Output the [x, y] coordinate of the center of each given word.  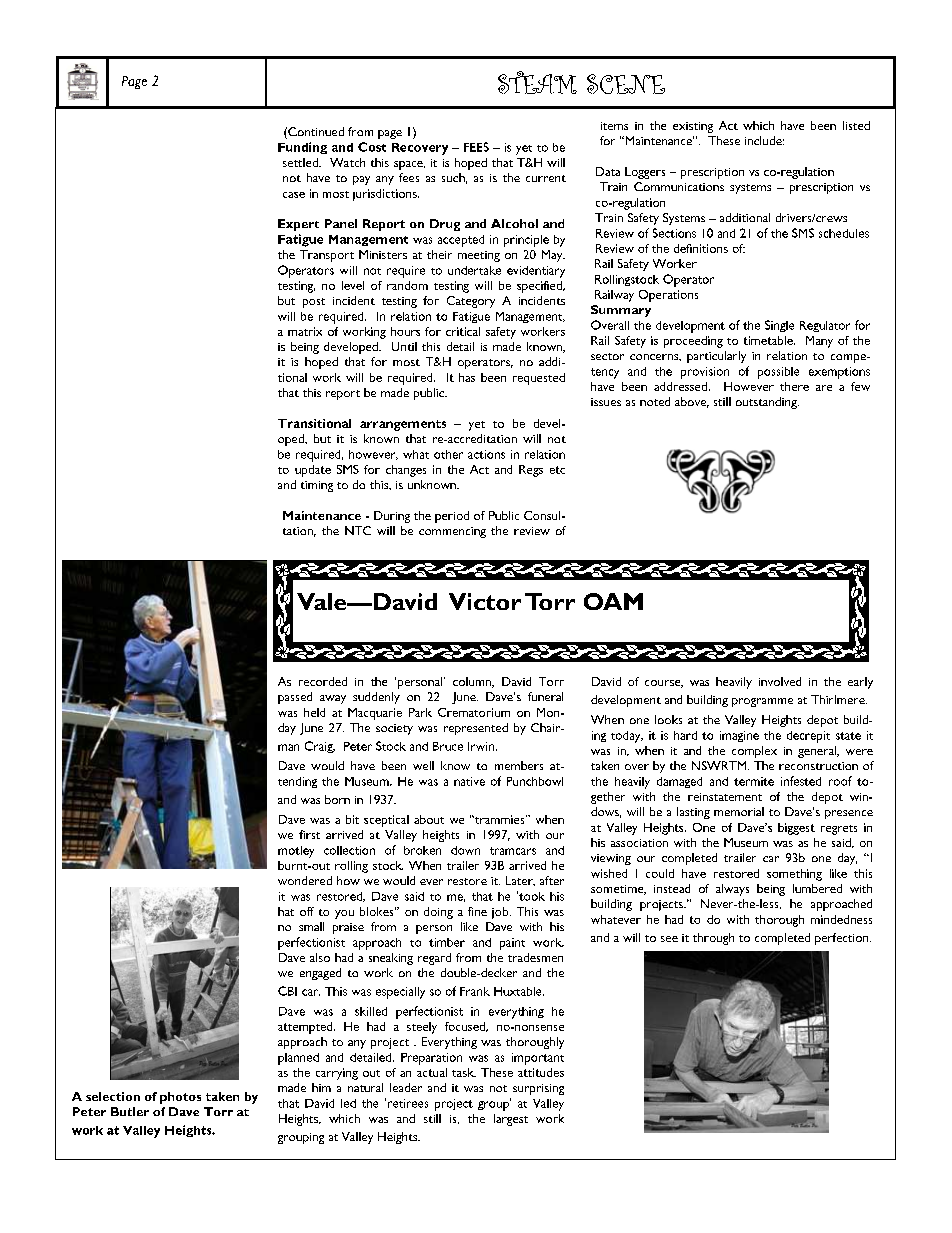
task [464, 1072]
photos [180, 1098]
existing [693, 127]
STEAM [537, 82]
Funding [302, 148]
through [713, 939]
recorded [323, 681]
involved [780, 681]
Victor [485, 601]
